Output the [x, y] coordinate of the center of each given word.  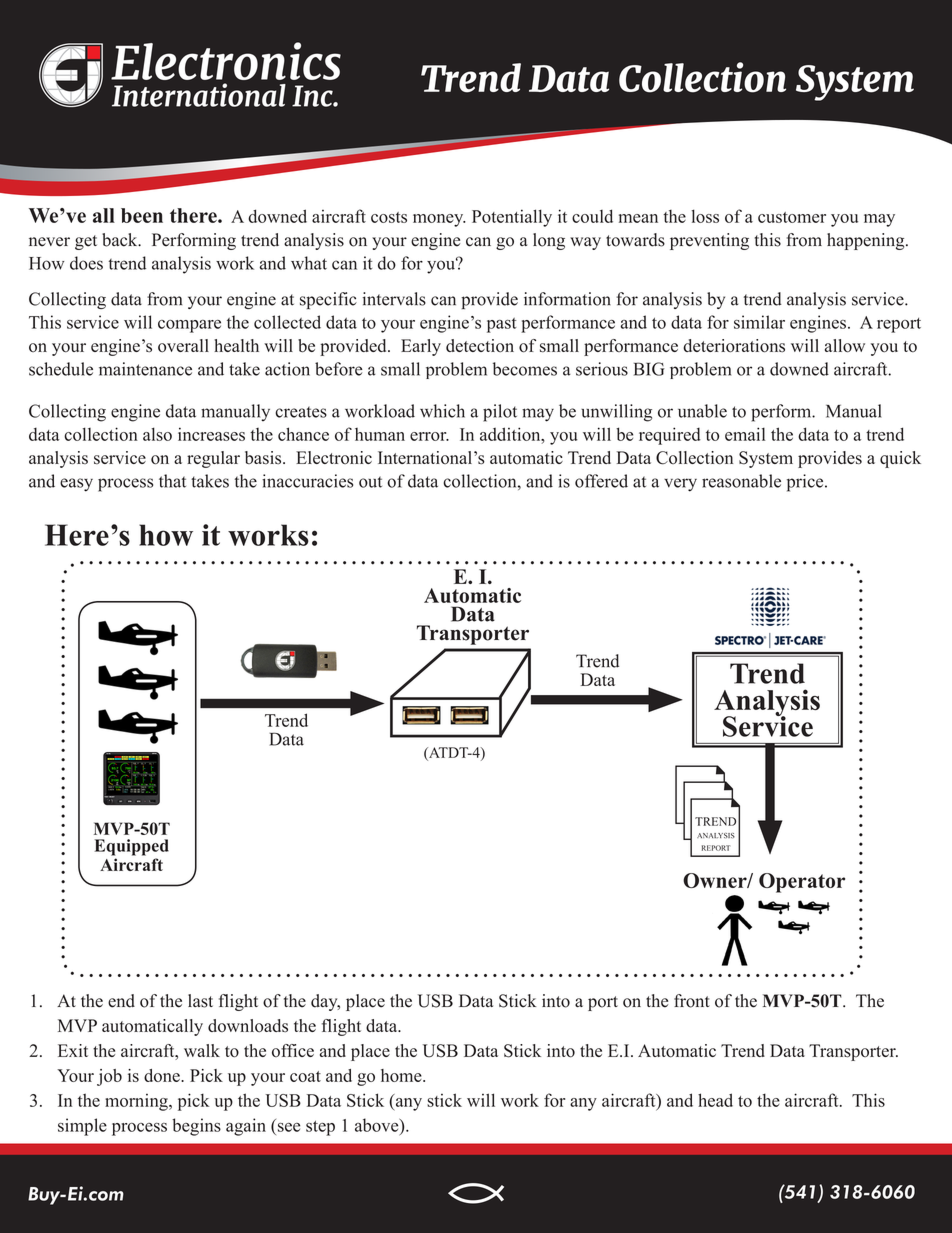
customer [792, 217]
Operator [802, 883]
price [806, 483]
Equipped [131, 847]
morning [137, 1102]
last [200, 1001]
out [370, 482]
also [157, 434]
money [439, 220]
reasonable [741, 481]
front [692, 1001]
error [429, 436]
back [121, 240]
